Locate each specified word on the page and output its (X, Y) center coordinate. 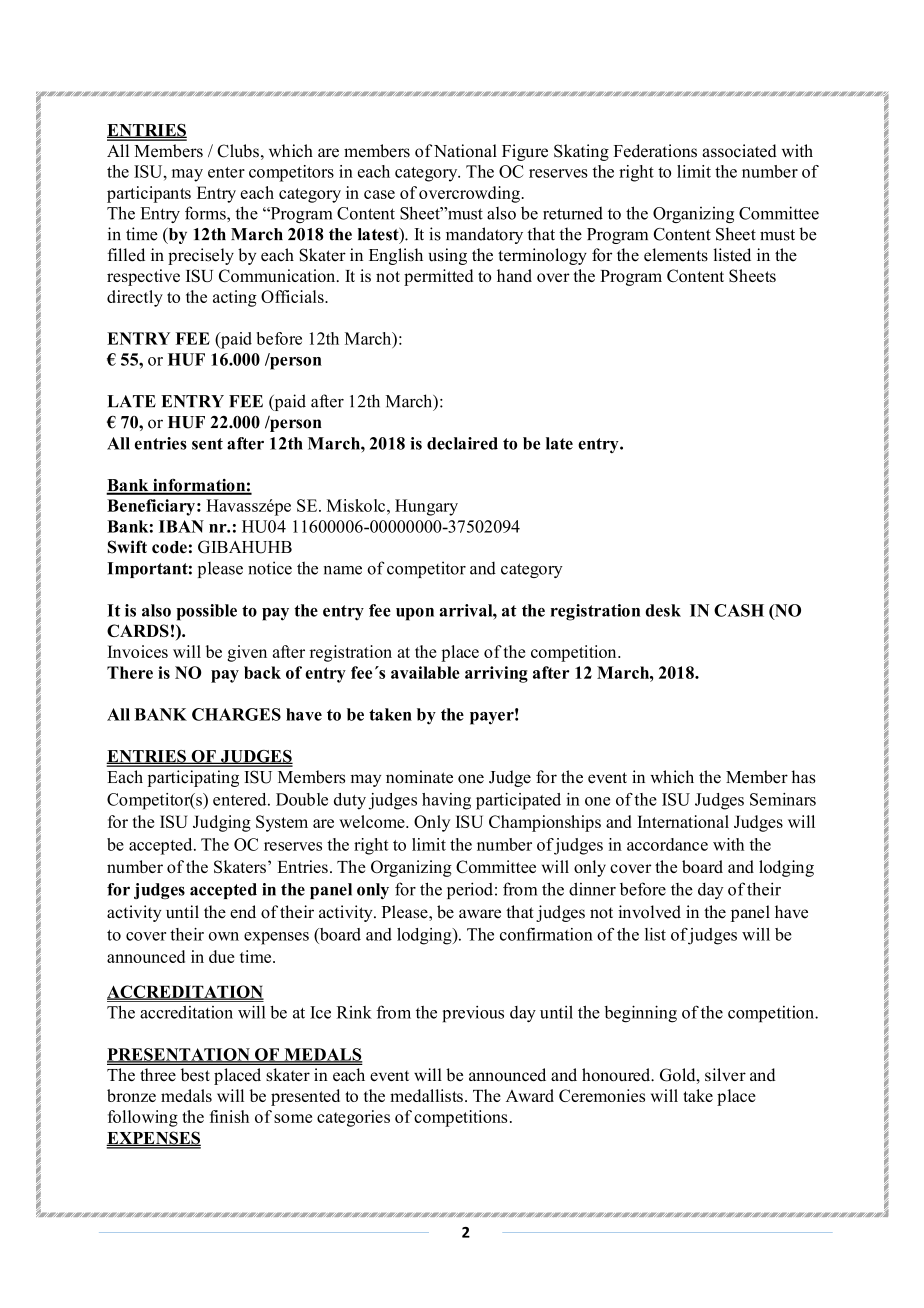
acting (235, 298)
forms (206, 213)
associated (739, 151)
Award (530, 1095)
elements (676, 255)
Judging (222, 823)
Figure (525, 152)
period (470, 890)
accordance (667, 844)
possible (206, 612)
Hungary (426, 507)
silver (725, 1074)
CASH (739, 610)
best (195, 1075)
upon (415, 614)
